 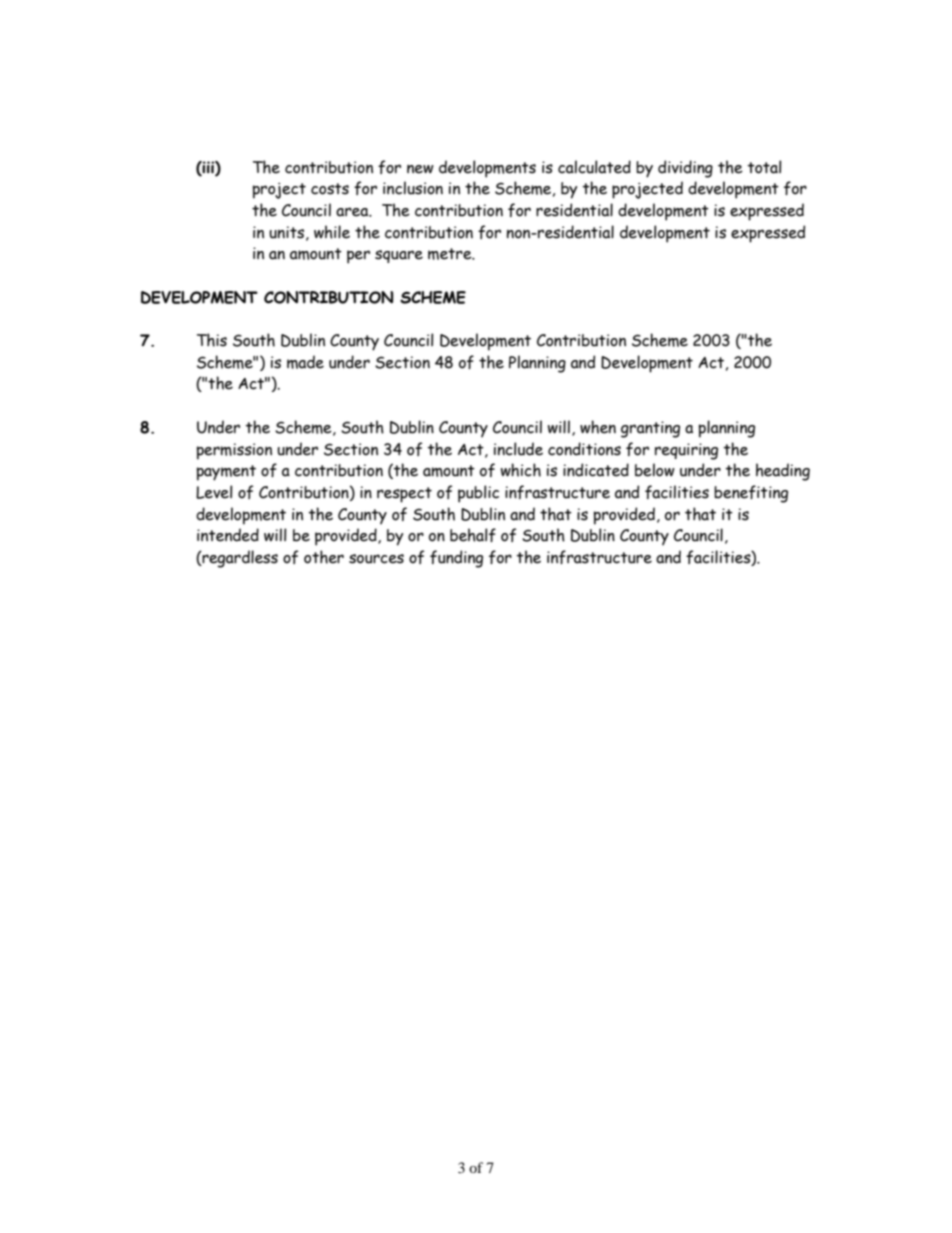 What do you see at coordinates (324, 557) in the screenshot?
I see `other` at bounding box center [324, 557].
